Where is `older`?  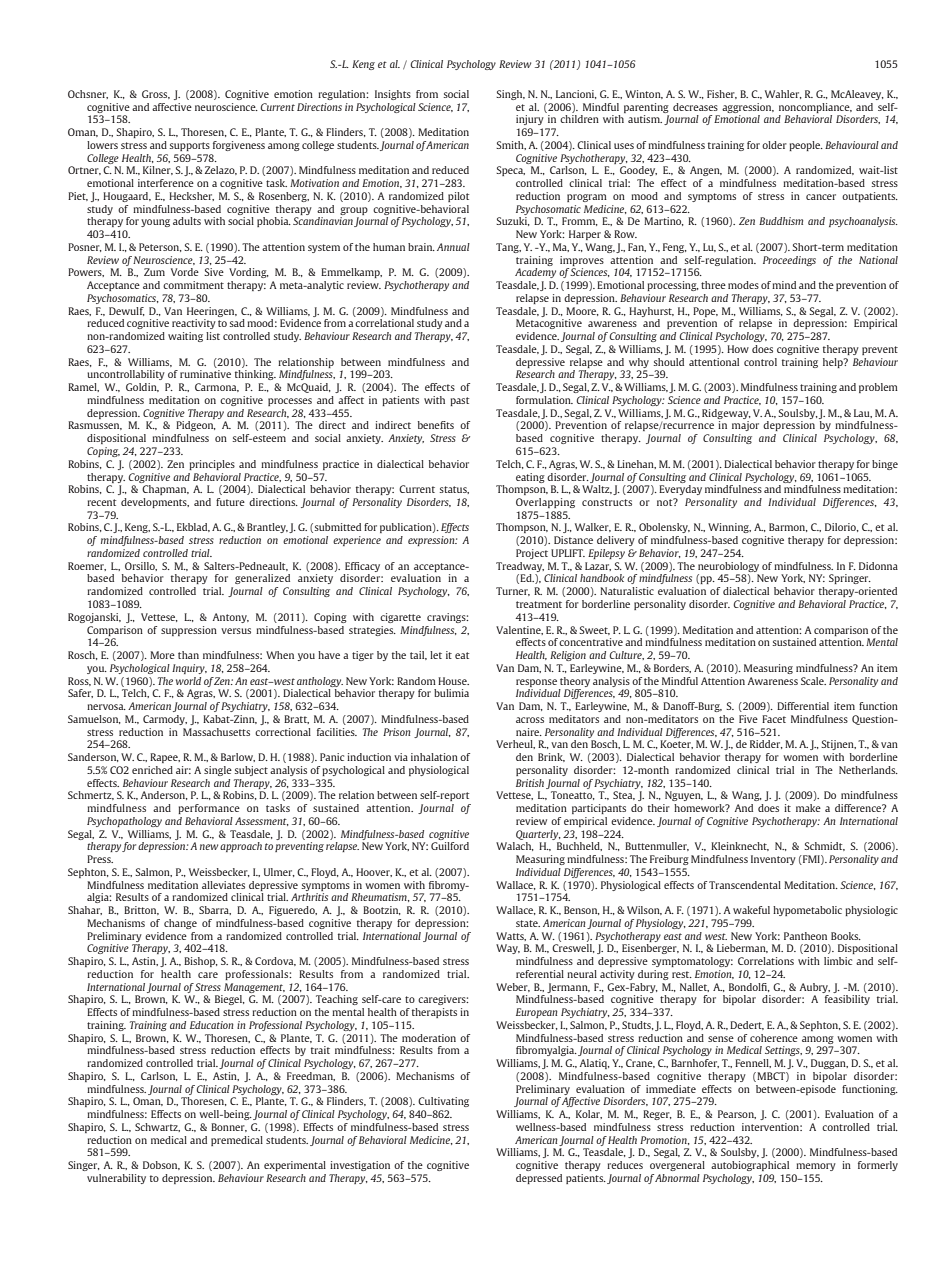
older is located at coordinates (774, 145).
